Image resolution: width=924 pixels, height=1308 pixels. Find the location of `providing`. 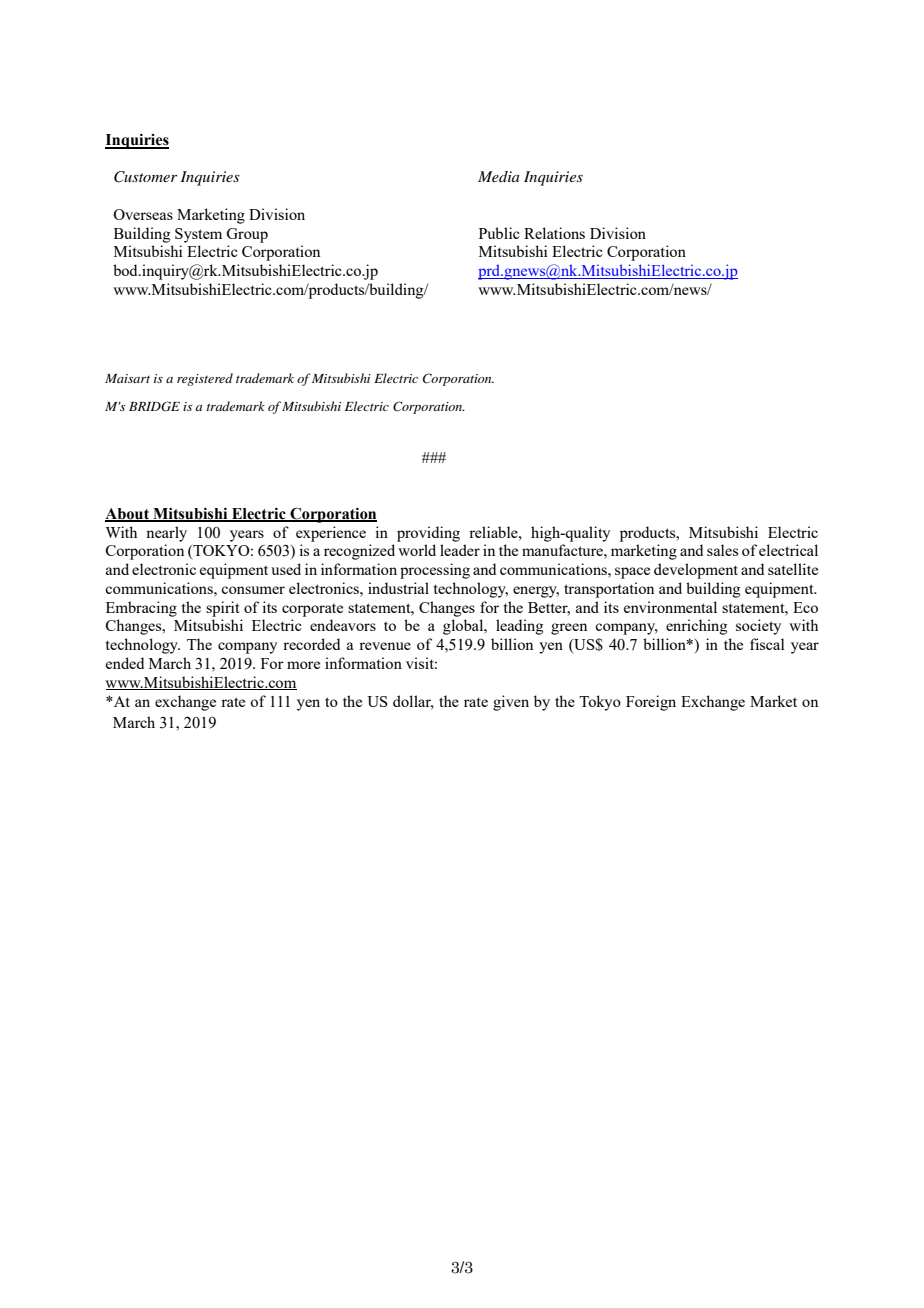

providing is located at coordinates (428, 534).
